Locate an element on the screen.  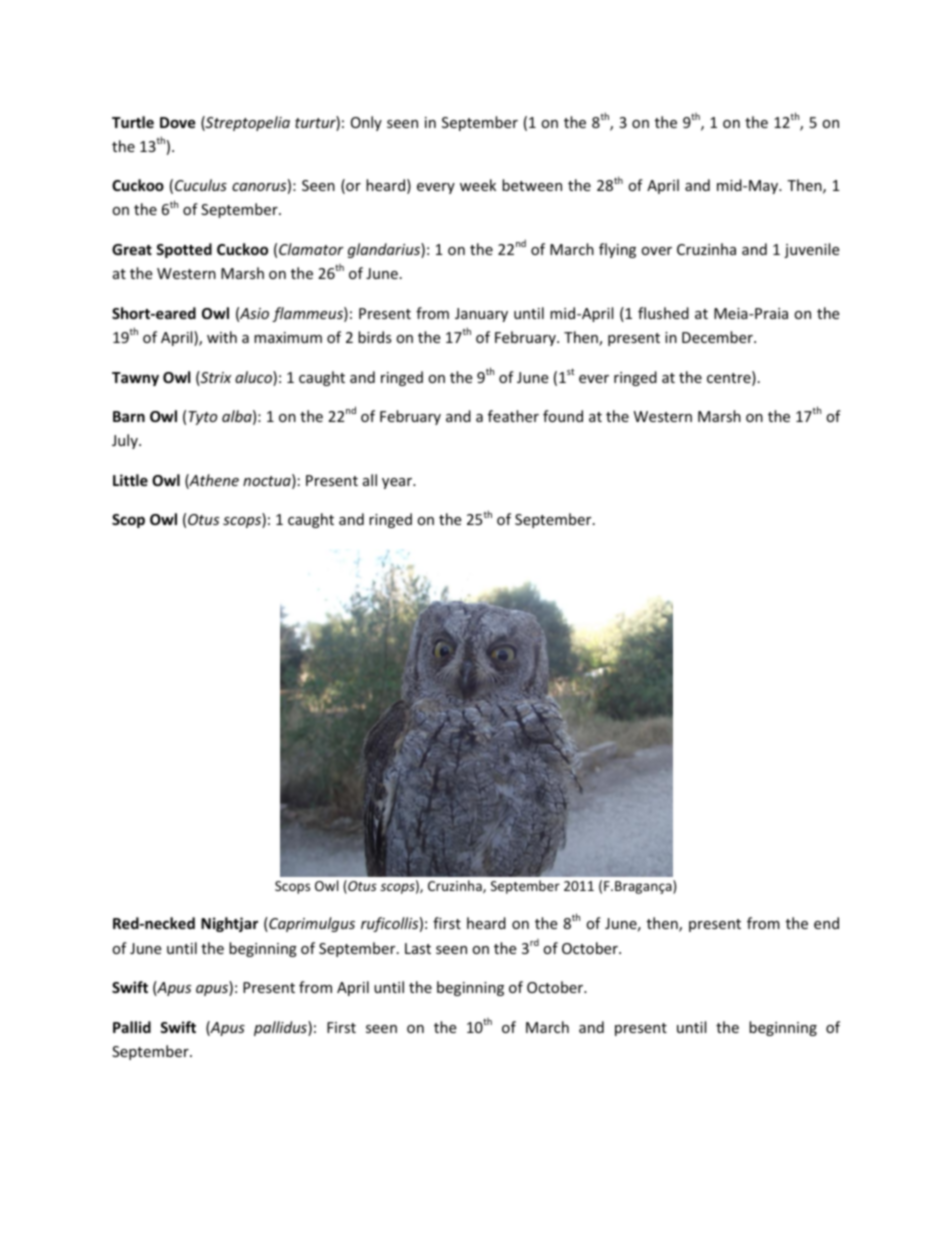
flushed is located at coordinates (663, 313).
